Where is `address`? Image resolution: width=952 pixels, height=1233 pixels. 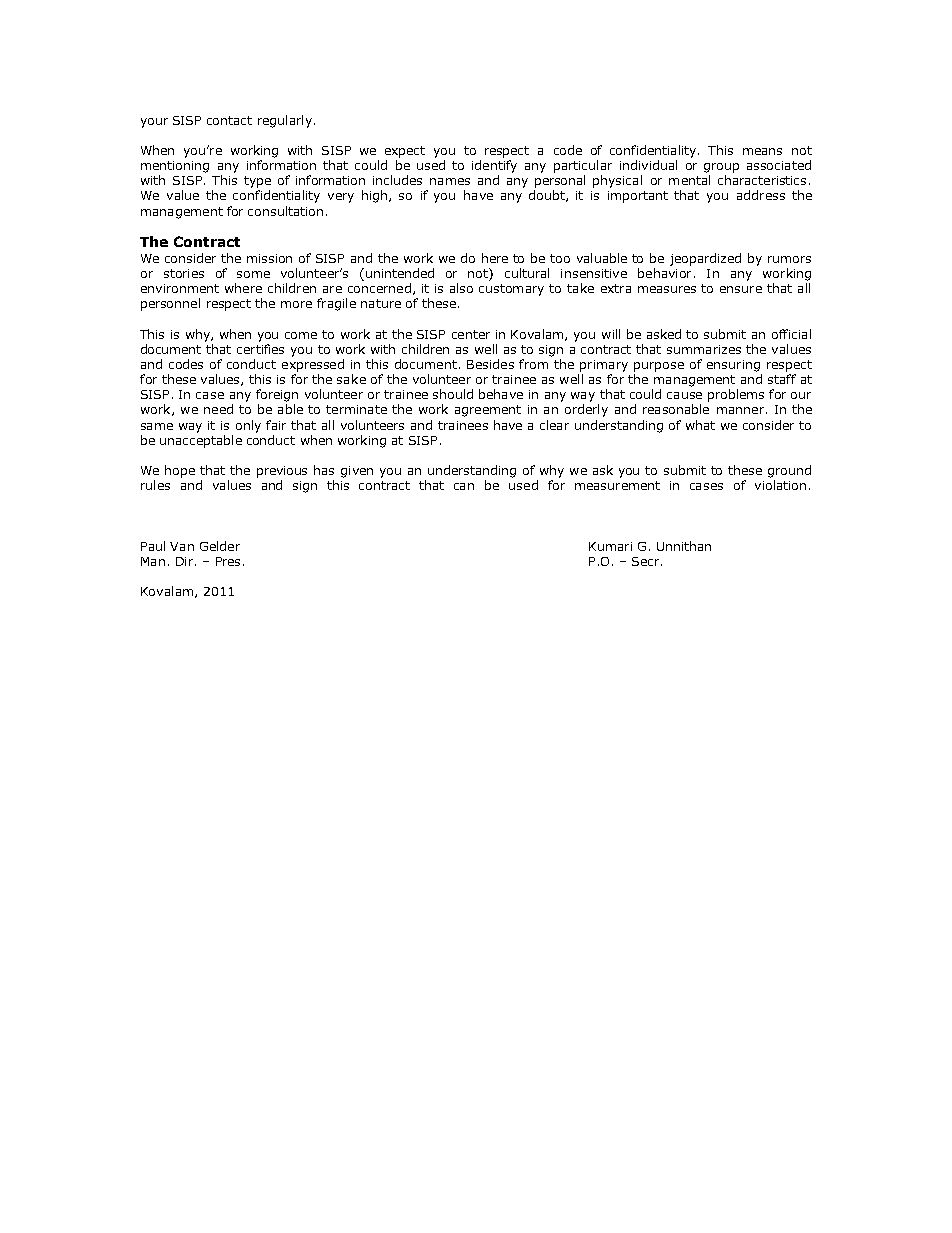
address is located at coordinates (761, 195).
